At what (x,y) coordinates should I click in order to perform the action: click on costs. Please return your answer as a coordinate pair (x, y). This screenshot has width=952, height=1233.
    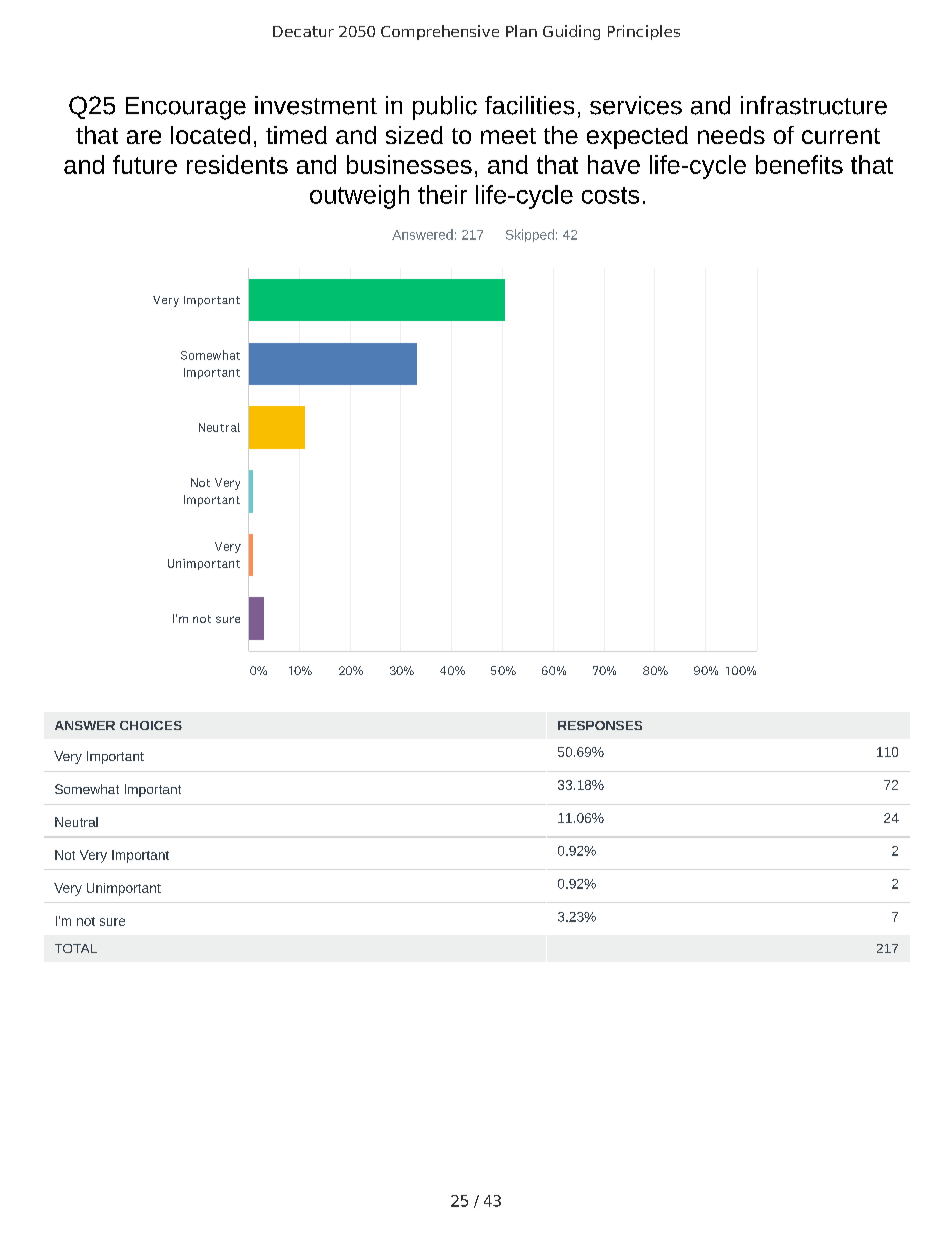
    Looking at the image, I should click on (610, 195).
